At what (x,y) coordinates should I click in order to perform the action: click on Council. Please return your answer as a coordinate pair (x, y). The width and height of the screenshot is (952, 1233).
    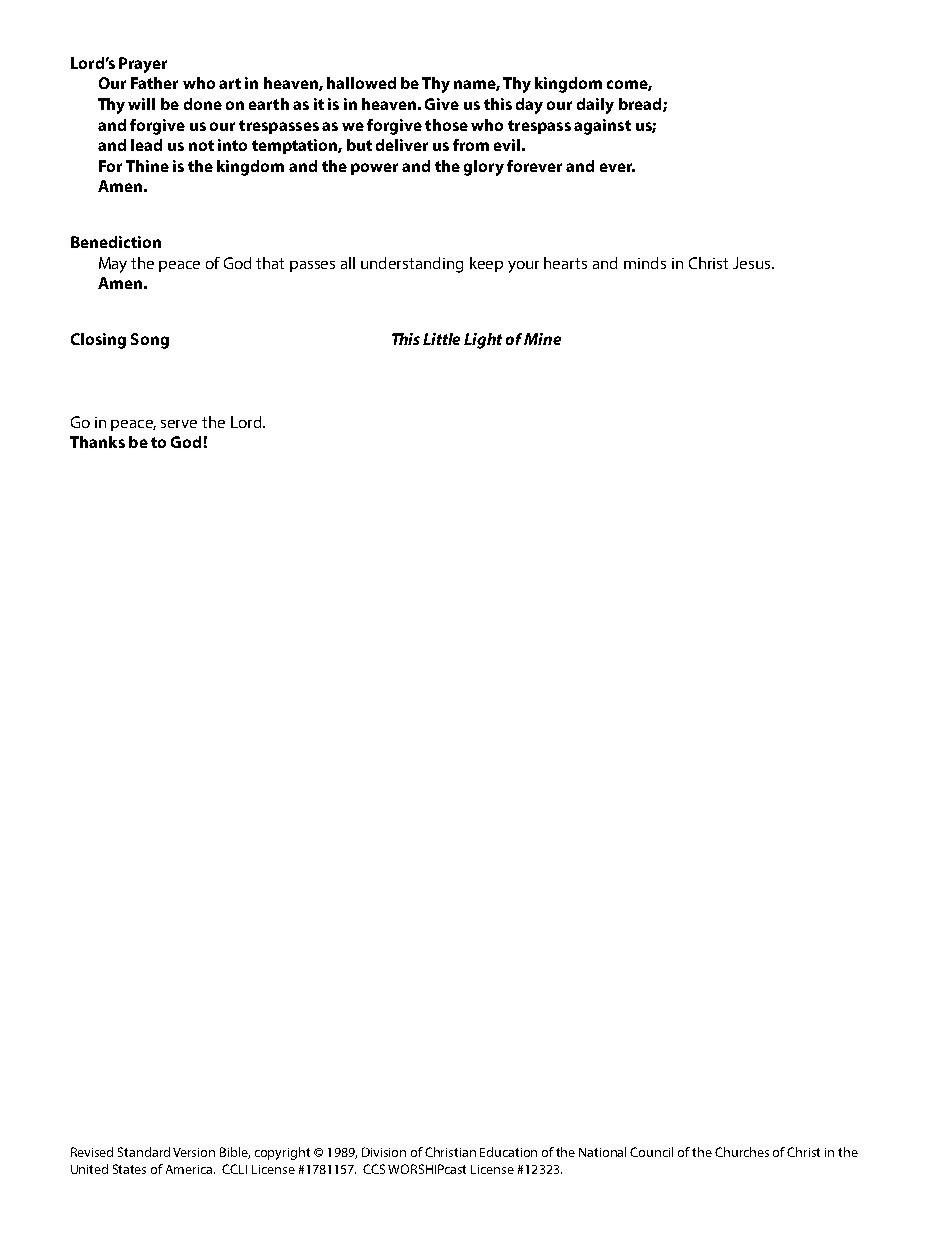
    Looking at the image, I should click on (651, 1152).
